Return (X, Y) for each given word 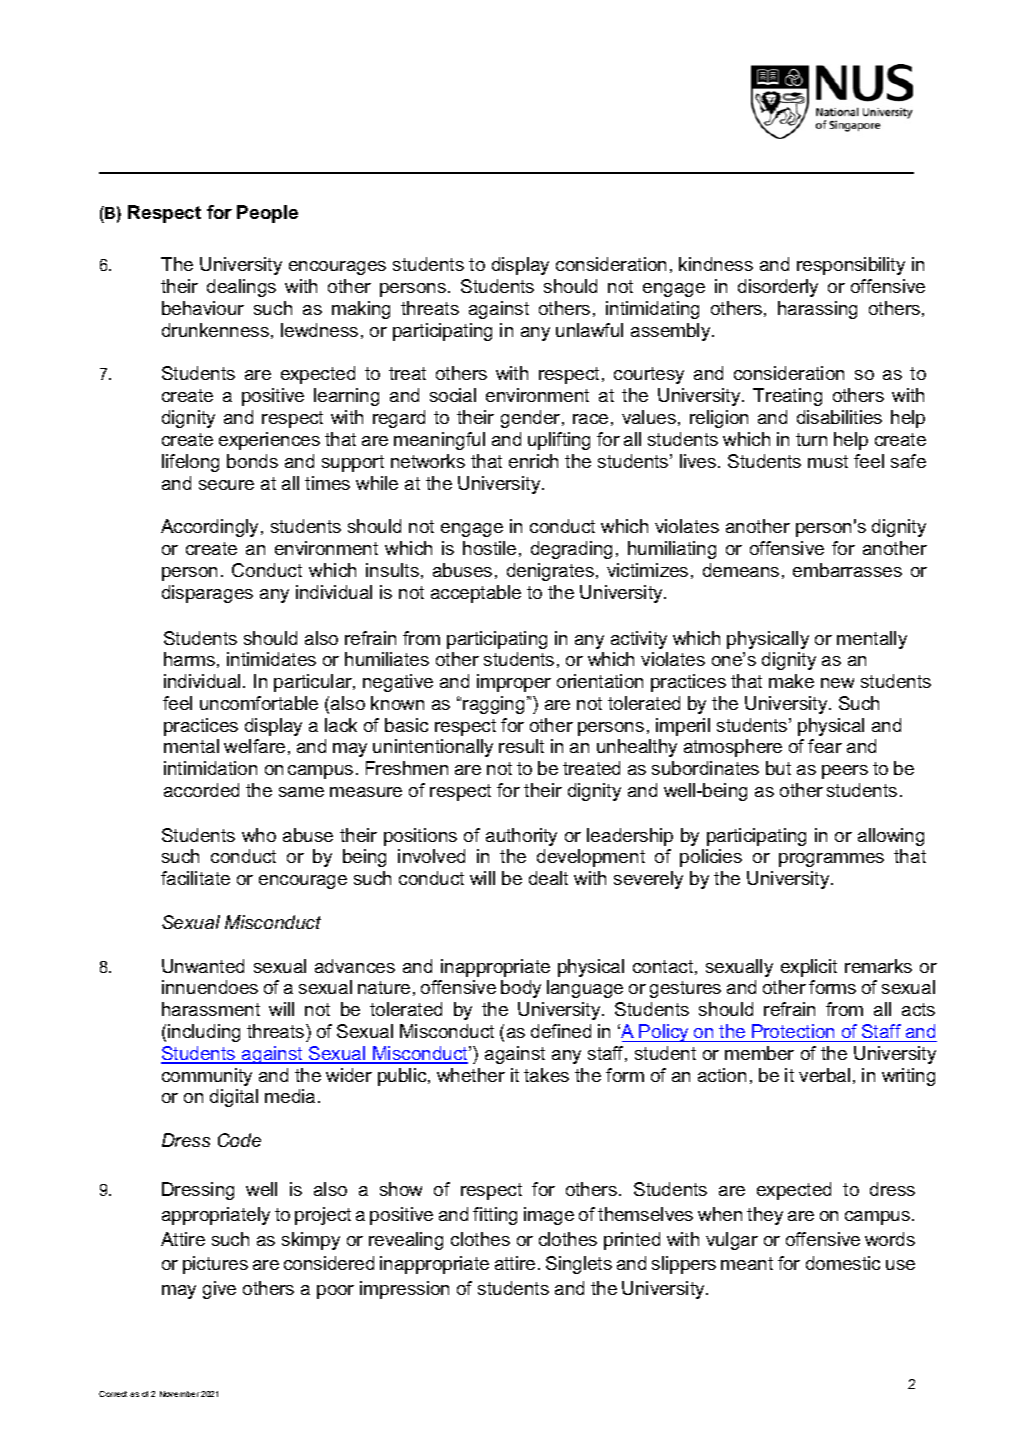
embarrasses (847, 570)
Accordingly (211, 528)
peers (845, 772)
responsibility (851, 266)
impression (404, 1290)
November (179, 1394)
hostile (489, 548)
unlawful (589, 330)
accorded (201, 790)
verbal (824, 1075)
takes (546, 1075)
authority (521, 837)
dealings (241, 288)
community (207, 1077)
